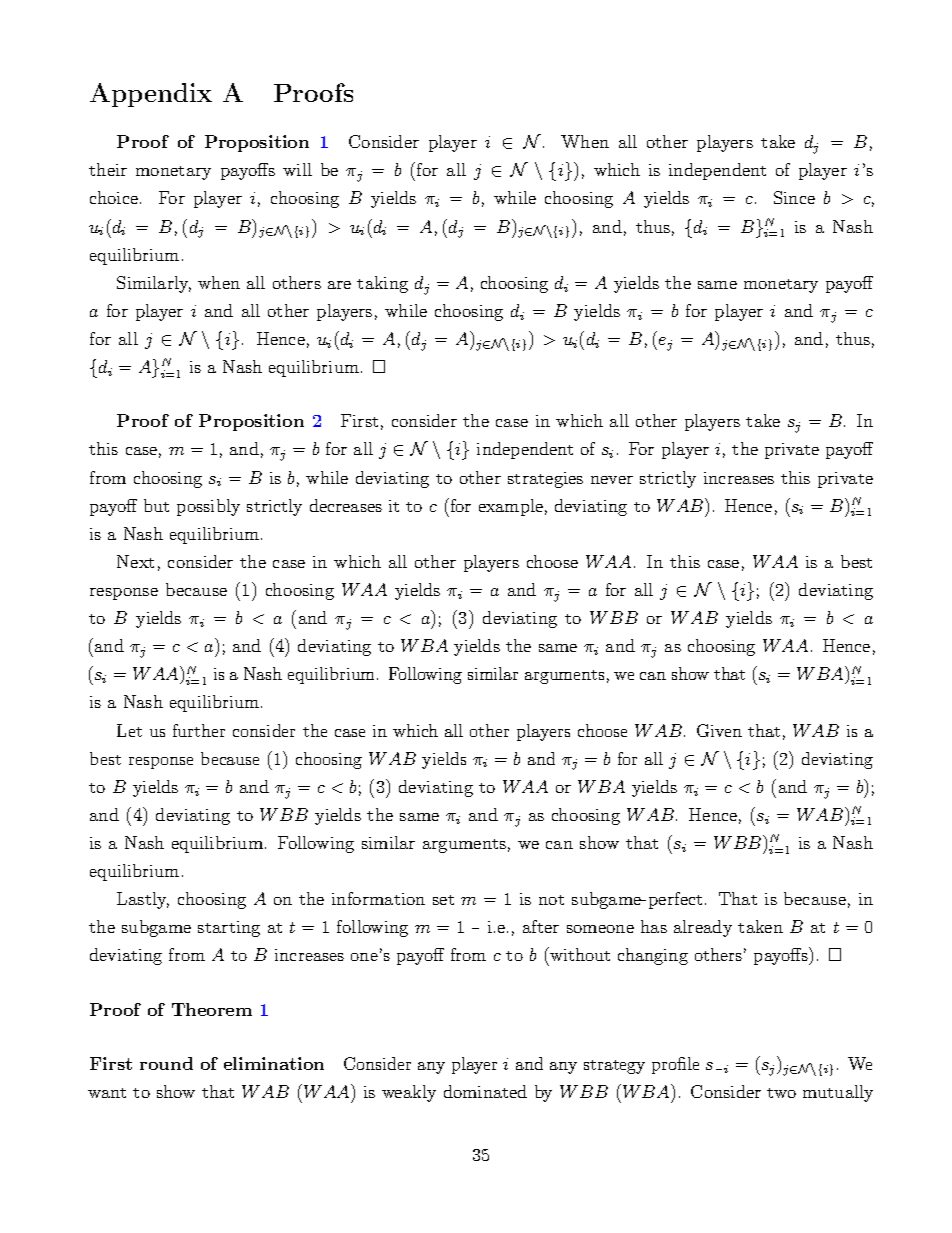 The height and width of the document is (1233, 952). What do you see at coordinates (719, 730) in the document?
I see `Given` at bounding box center [719, 730].
